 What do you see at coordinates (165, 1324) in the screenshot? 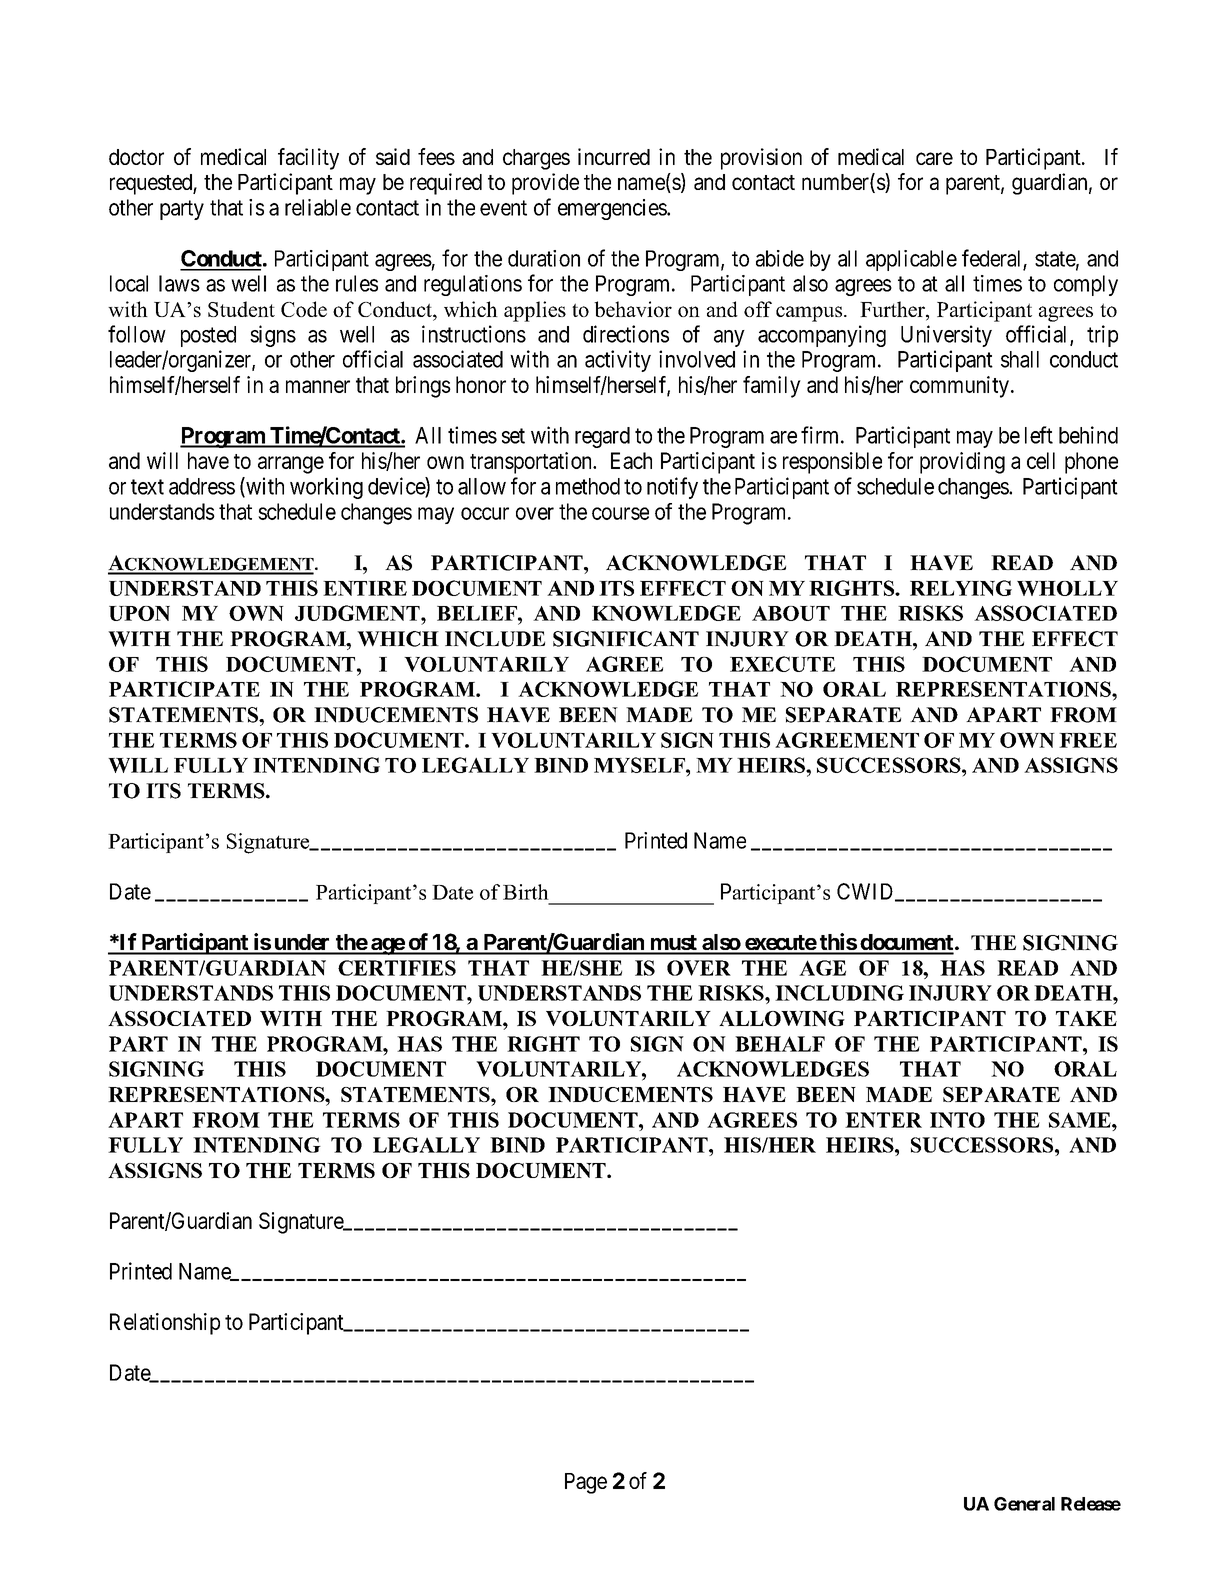
I see `Relationship` at bounding box center [165, 1324].
